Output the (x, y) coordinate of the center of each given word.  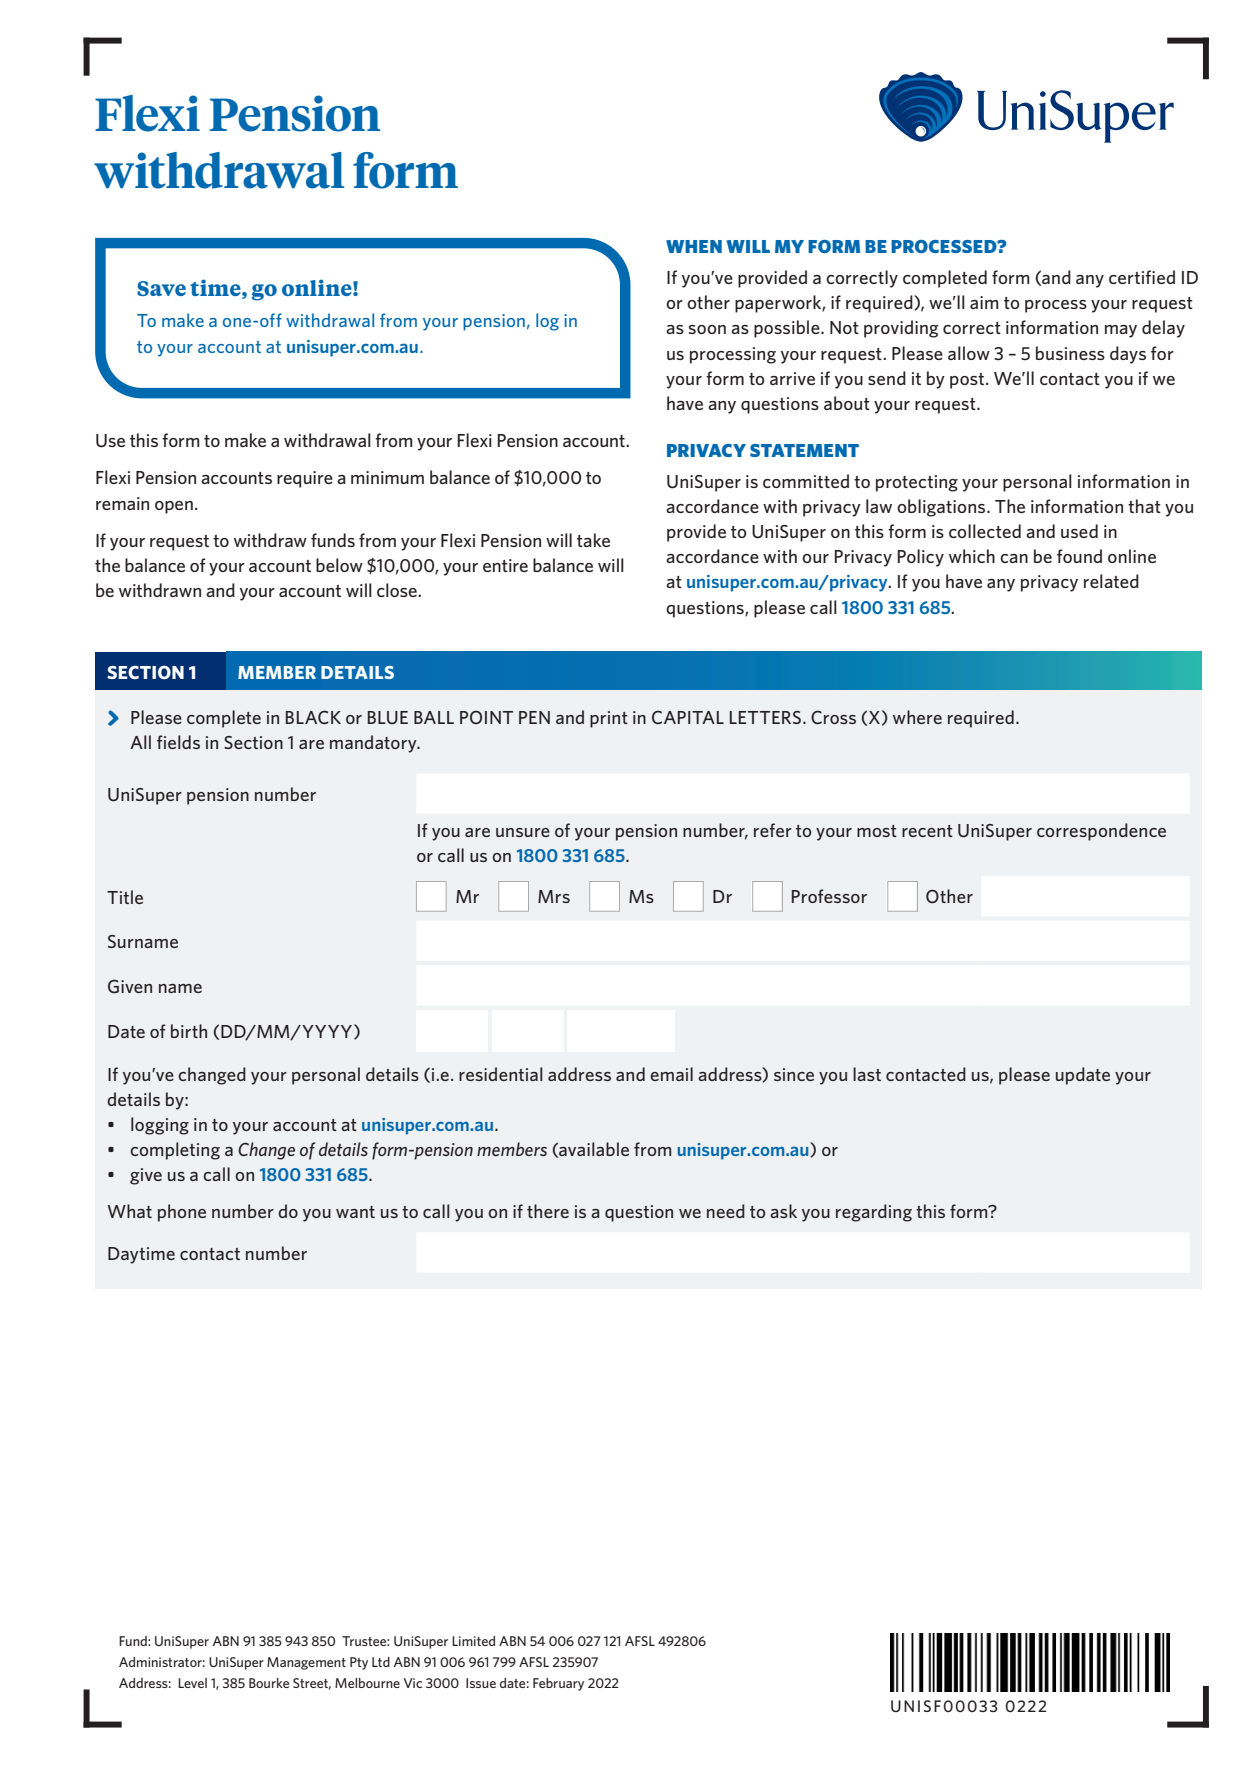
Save (161, 288)
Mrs (554, 896)
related (1111, 581)
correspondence (1101, 832)
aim (984, 302)
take (593, 540)
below (339, 565)
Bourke (269, 1683)
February (558, 1684)
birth (189, 1031)
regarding (874, 1213)
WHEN (694, 246)
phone (182, 1213)
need (726, 1211)
